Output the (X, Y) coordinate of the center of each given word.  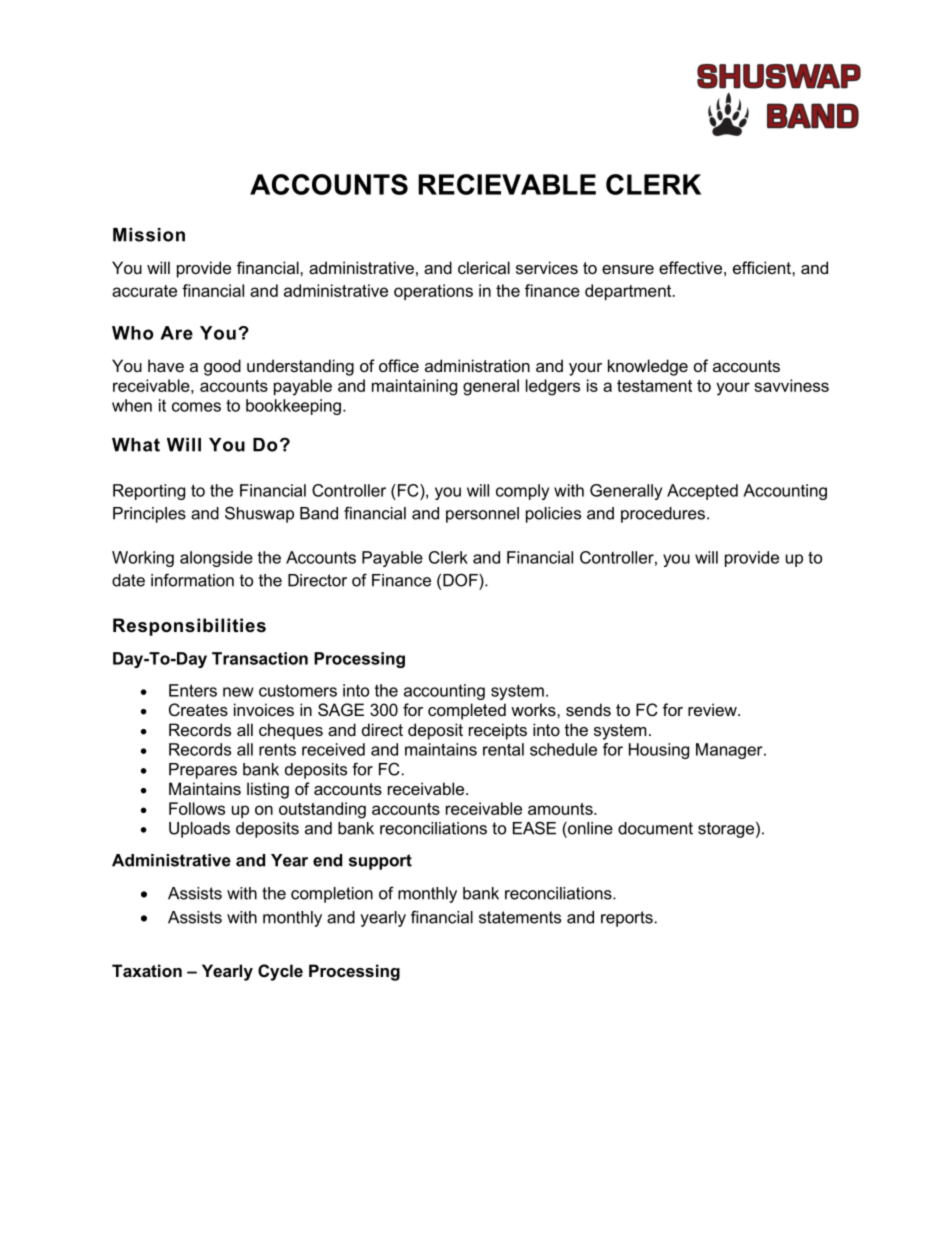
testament (654, 386)
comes (196, 407)
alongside (216, 559)
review (713, 709)
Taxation (147, 970)
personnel (482, 515)
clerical (484, 267)
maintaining (414, 387)
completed (467, 711)
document (655, 828)
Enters (193, 690)
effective (690, 267)
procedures (663, 515)
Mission (149, 235)
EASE (534, 828)
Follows (197, 808)
